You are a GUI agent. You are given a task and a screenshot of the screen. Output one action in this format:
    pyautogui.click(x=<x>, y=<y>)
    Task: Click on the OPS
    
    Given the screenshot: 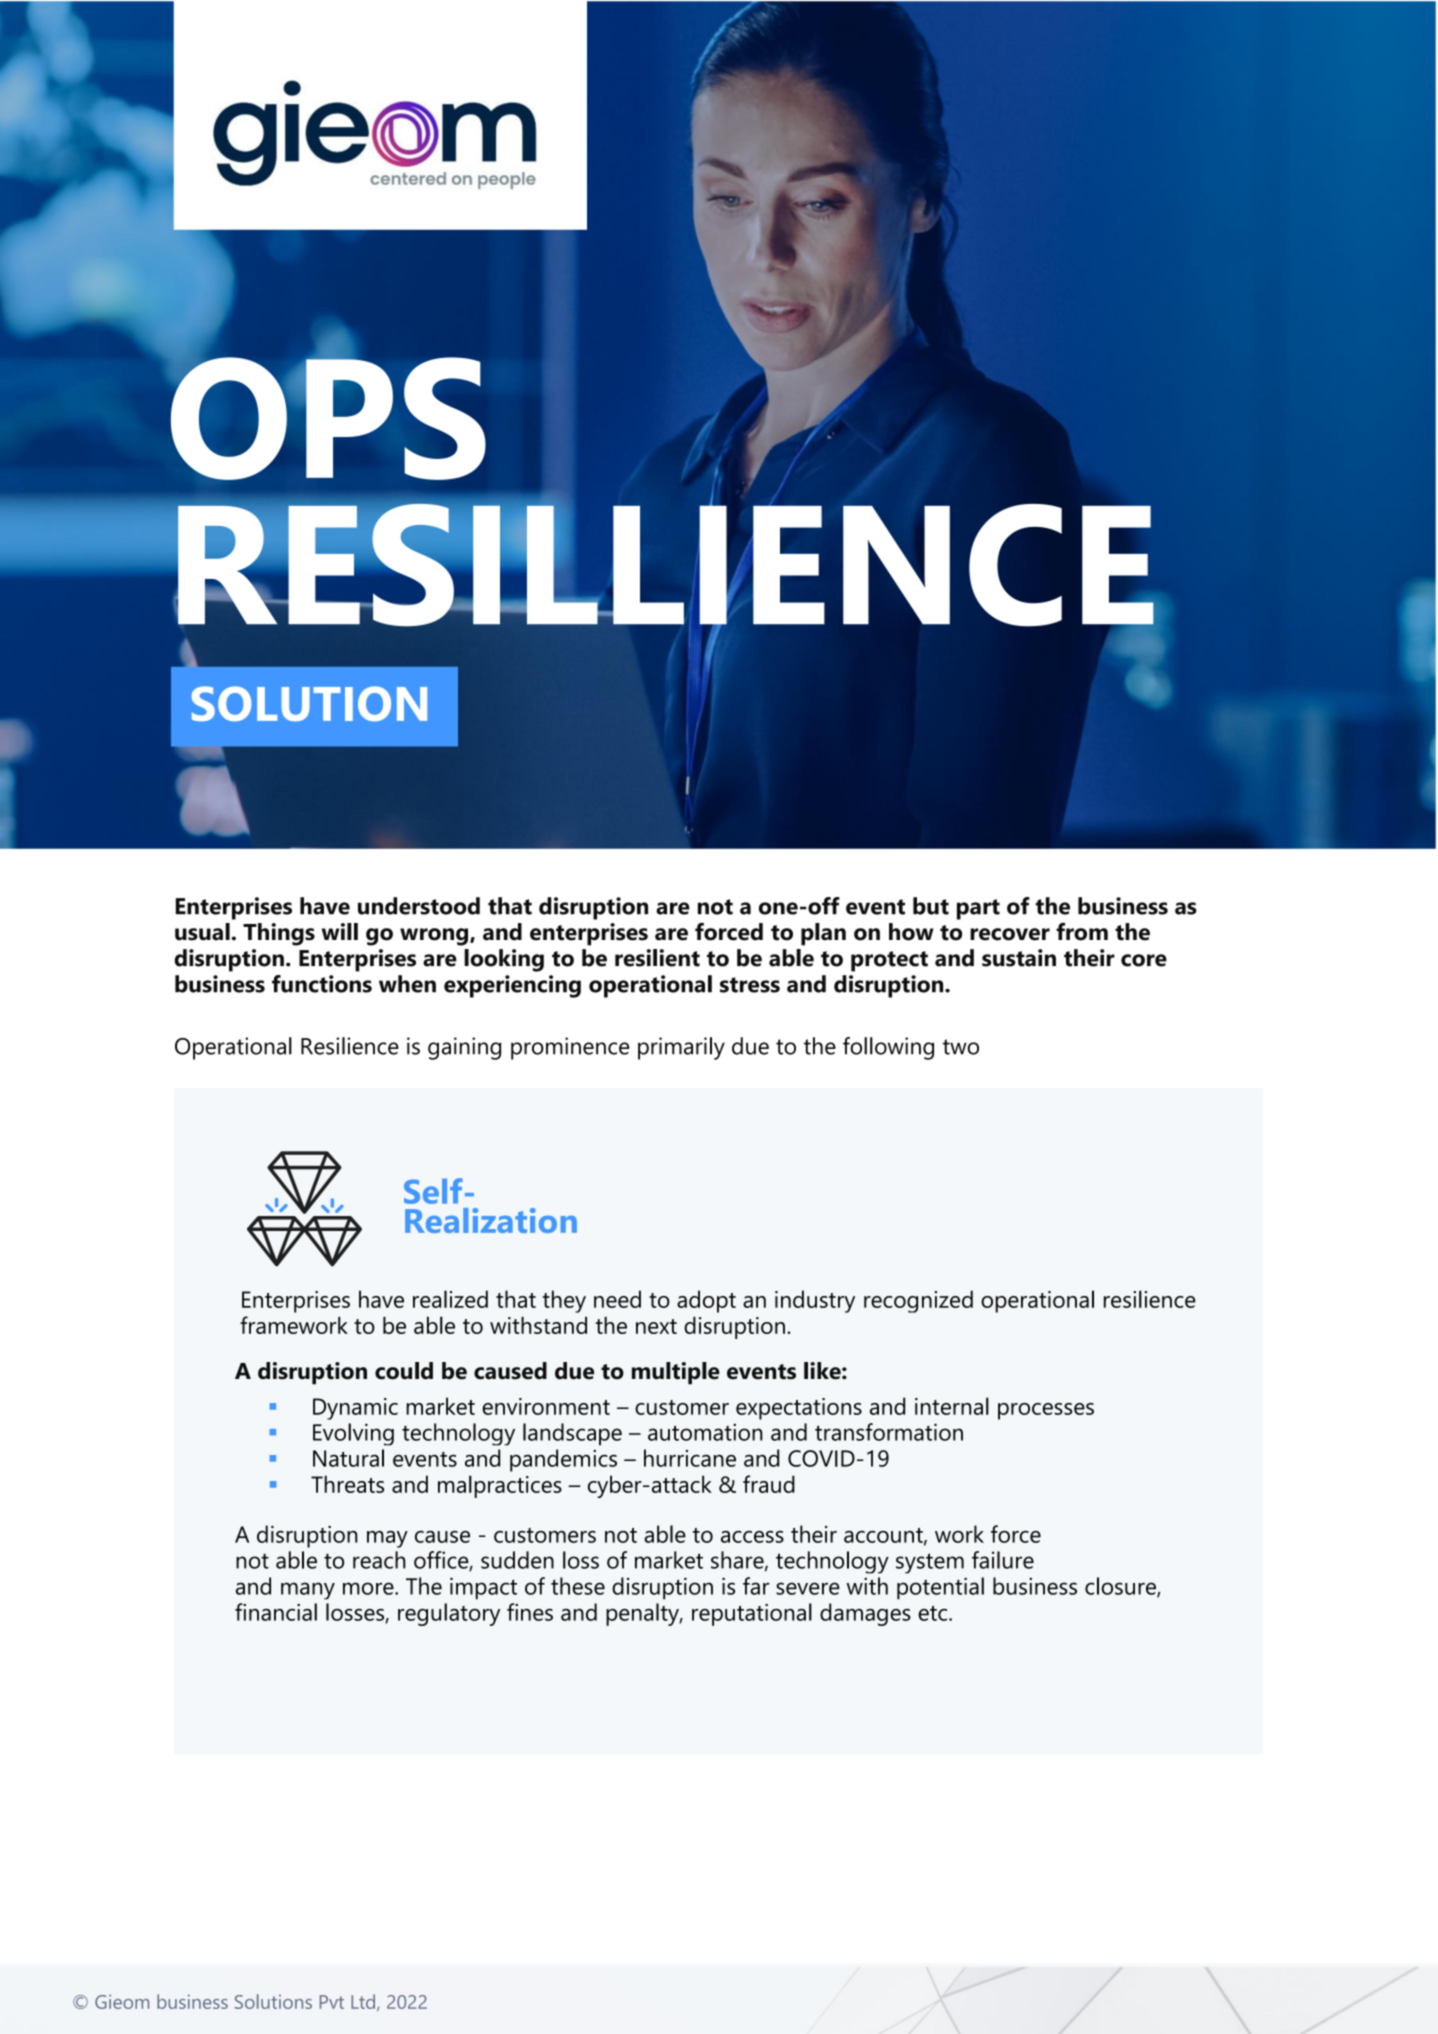 What is the action you would take?
    pyautogui.click(x=327, y=417)
